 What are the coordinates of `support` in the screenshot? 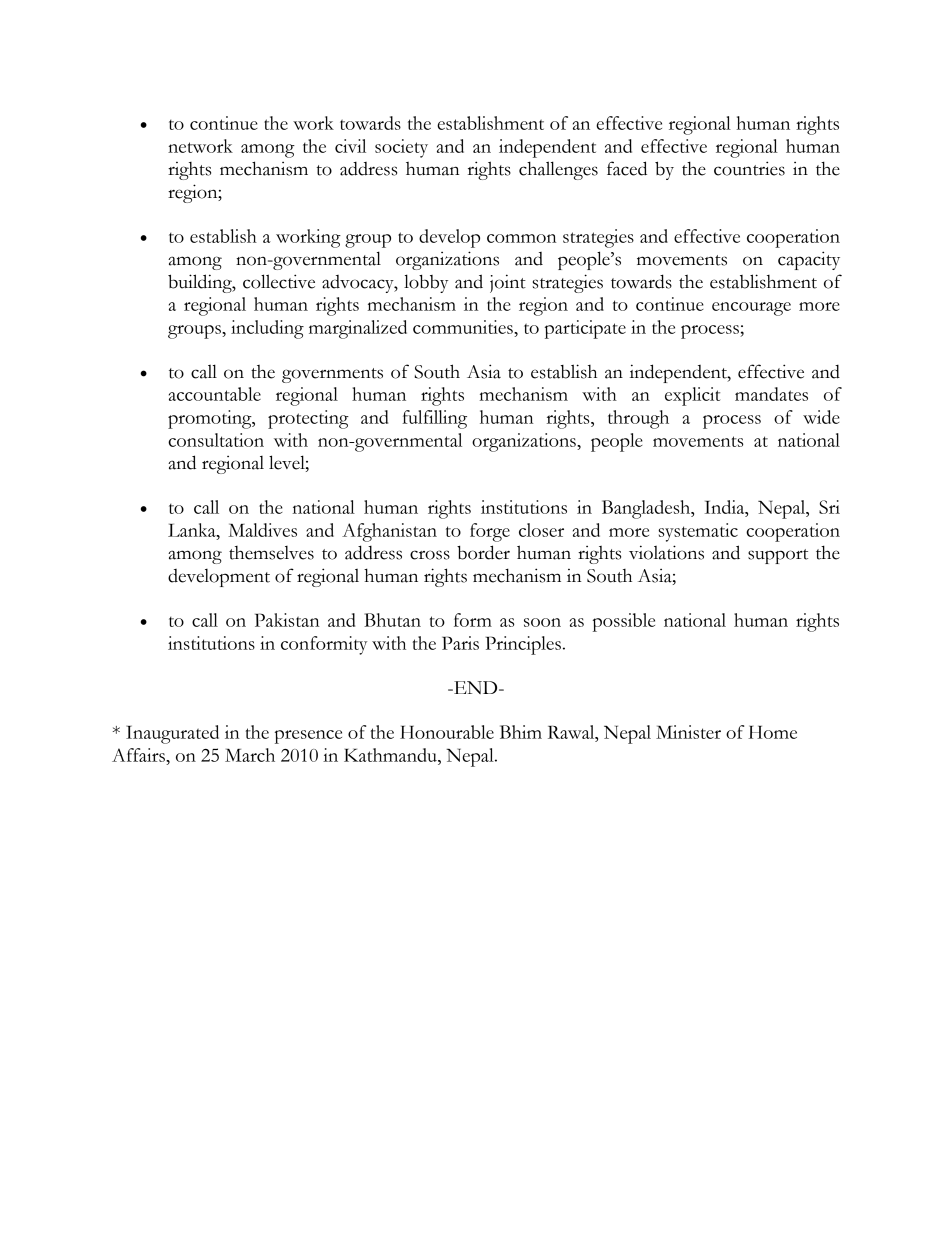 It's located at (778, 556).
